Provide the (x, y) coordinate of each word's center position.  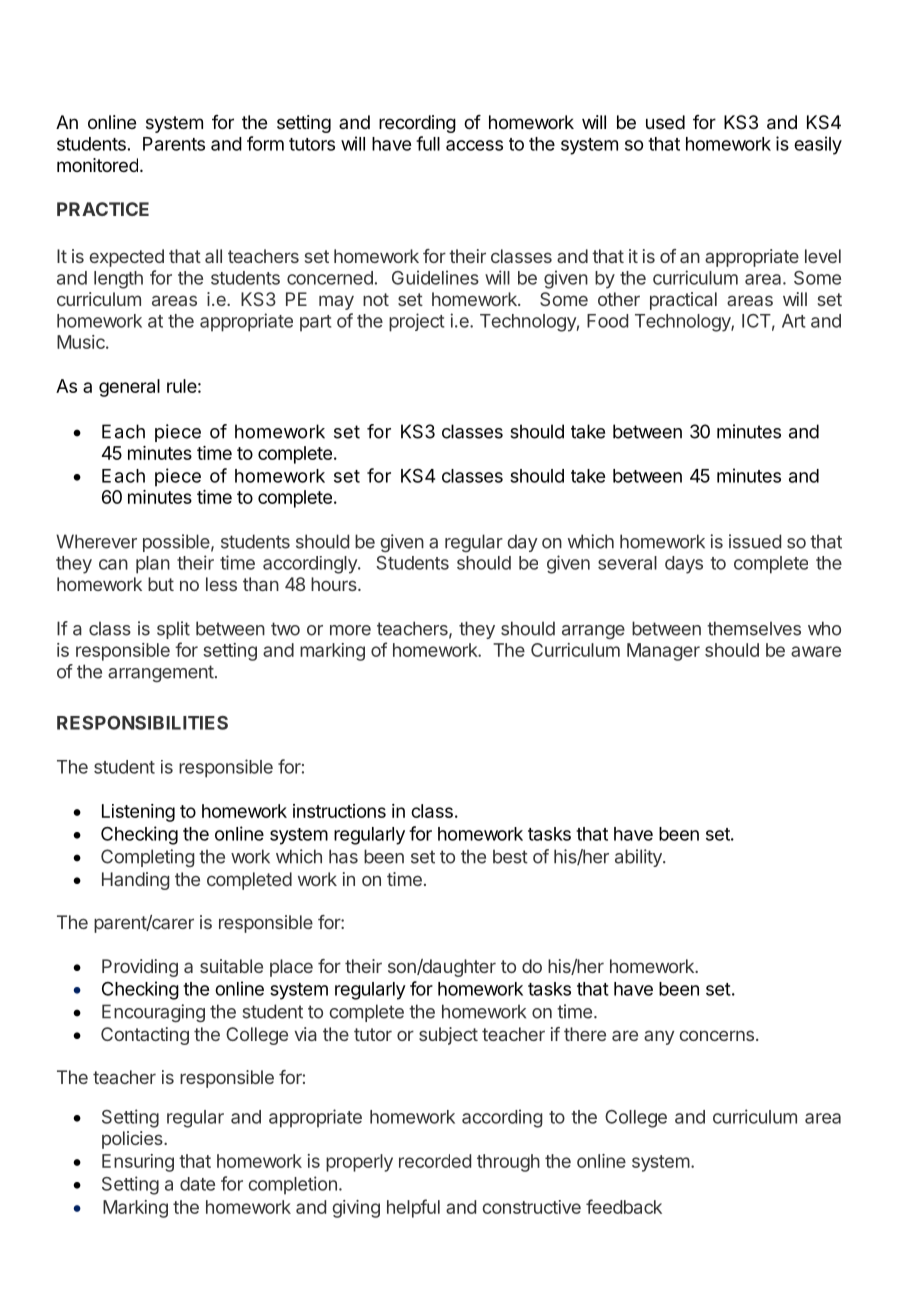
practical (683, 301)
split (173, 630)
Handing (135, 881)
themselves (754, 628)
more (350, 630)
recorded (435, 1161)
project (416, 322)
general (129, 388)
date (197, 1184)
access (474, 145)
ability (639, 858)
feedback (624, 1206)
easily (818, 145)
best (510, 856)
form (265, 143)
